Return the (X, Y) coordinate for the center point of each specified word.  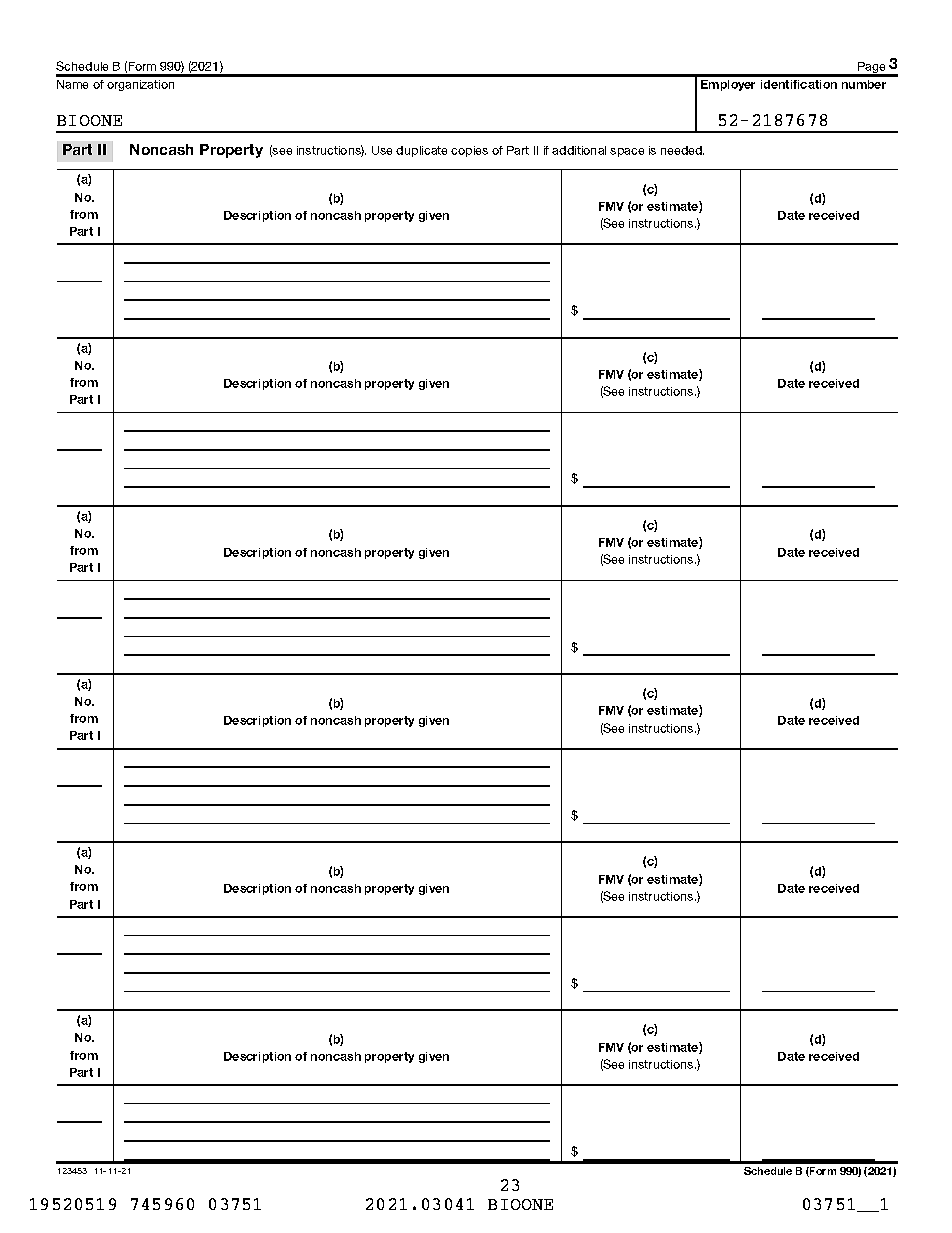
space (627, 152)
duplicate (421, 151)
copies (469, 151)
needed (682, 150)
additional (579, 150)
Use (382, 150)
